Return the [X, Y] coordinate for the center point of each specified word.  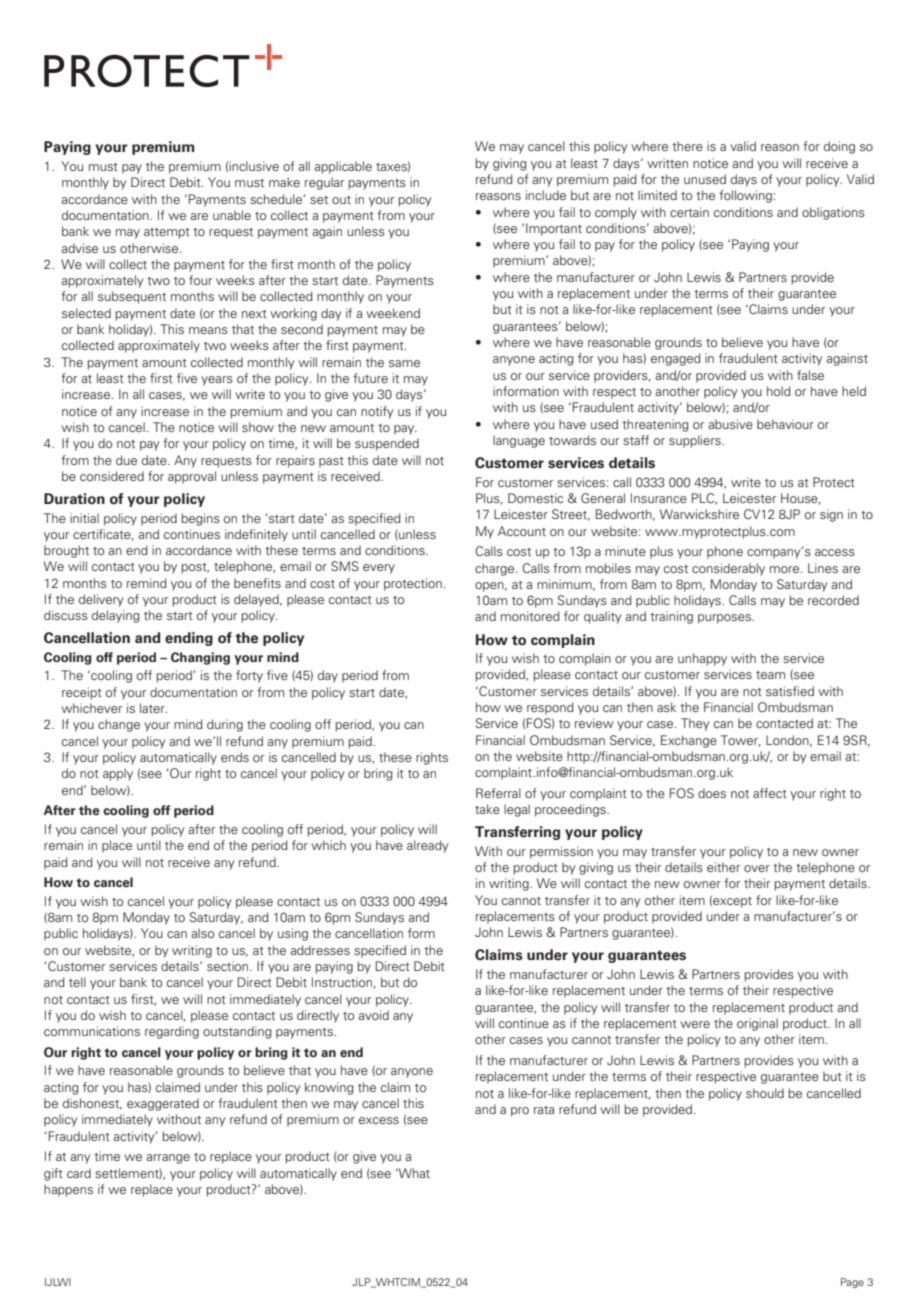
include [546, 195]
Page [852, 1283]
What [413, 1173]
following [745, 196]
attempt [167, 233]
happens [68, 1190]
